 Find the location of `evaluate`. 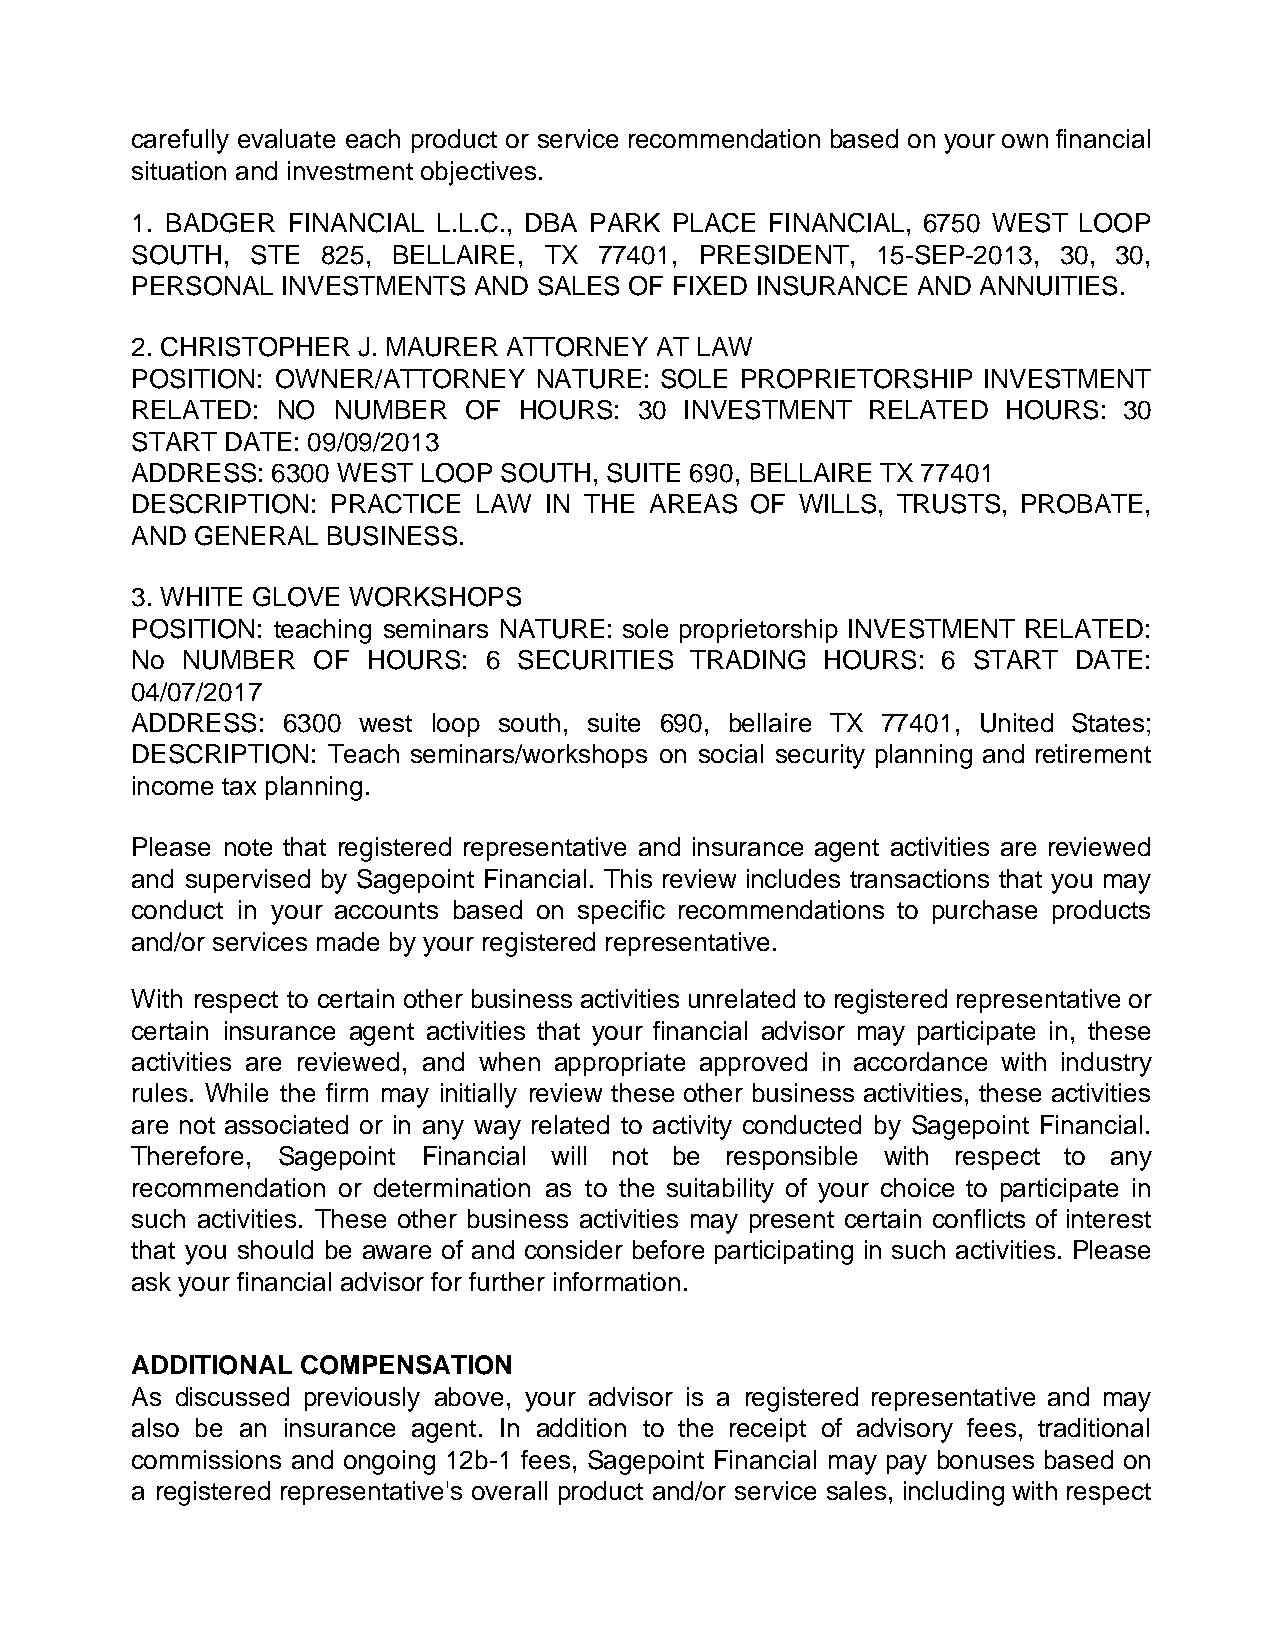

evaluate is located at coordinates (286, 138).
